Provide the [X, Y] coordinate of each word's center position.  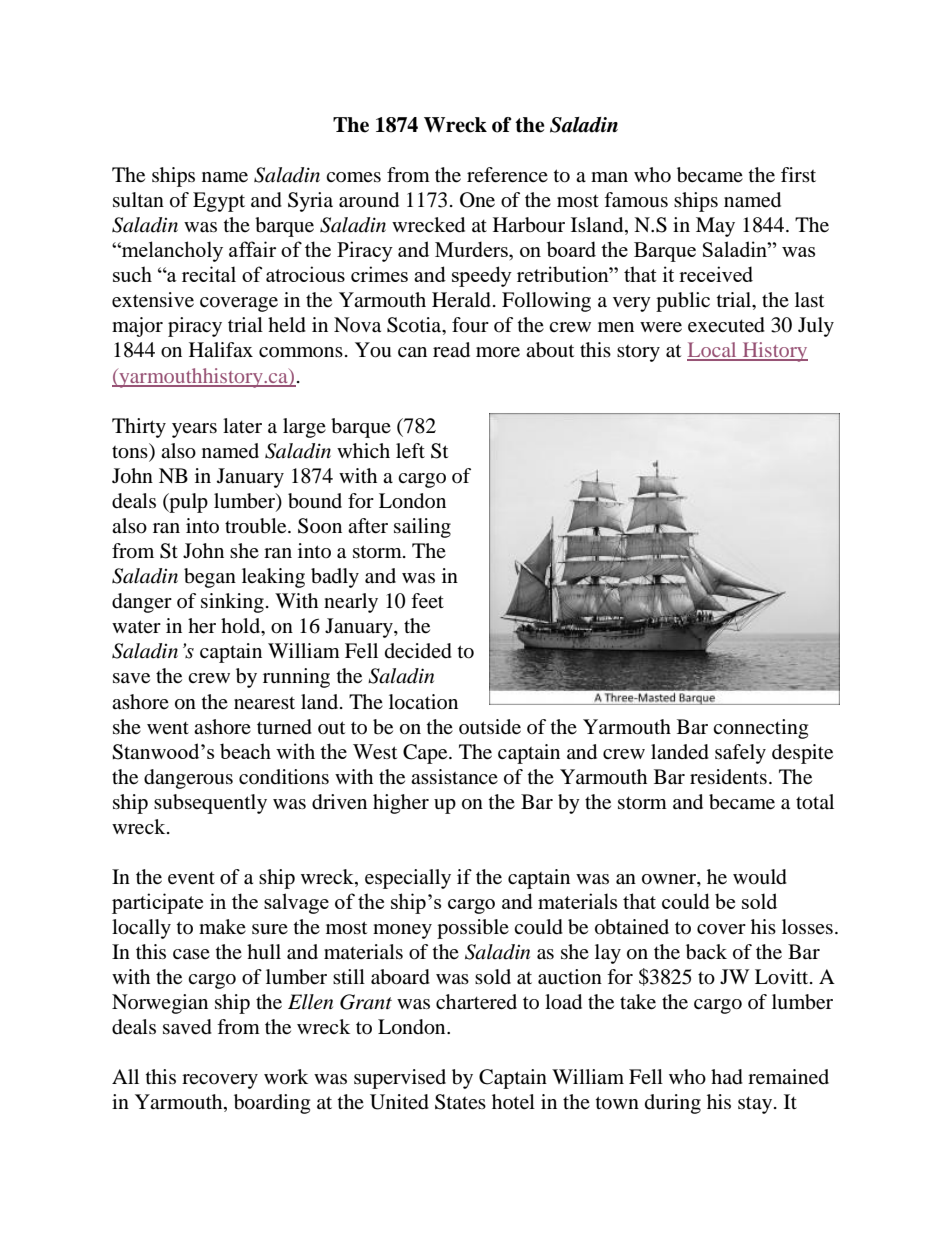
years [194, 430]
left [410, 451]
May [715, 227]
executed [726, 325]
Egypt [219, 202]
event [191, 878]
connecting [760, 729]
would [760, 877]
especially [408, 879]
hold [242, 627]
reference [507, 175]
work [286, 1077]
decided [418, 651]
